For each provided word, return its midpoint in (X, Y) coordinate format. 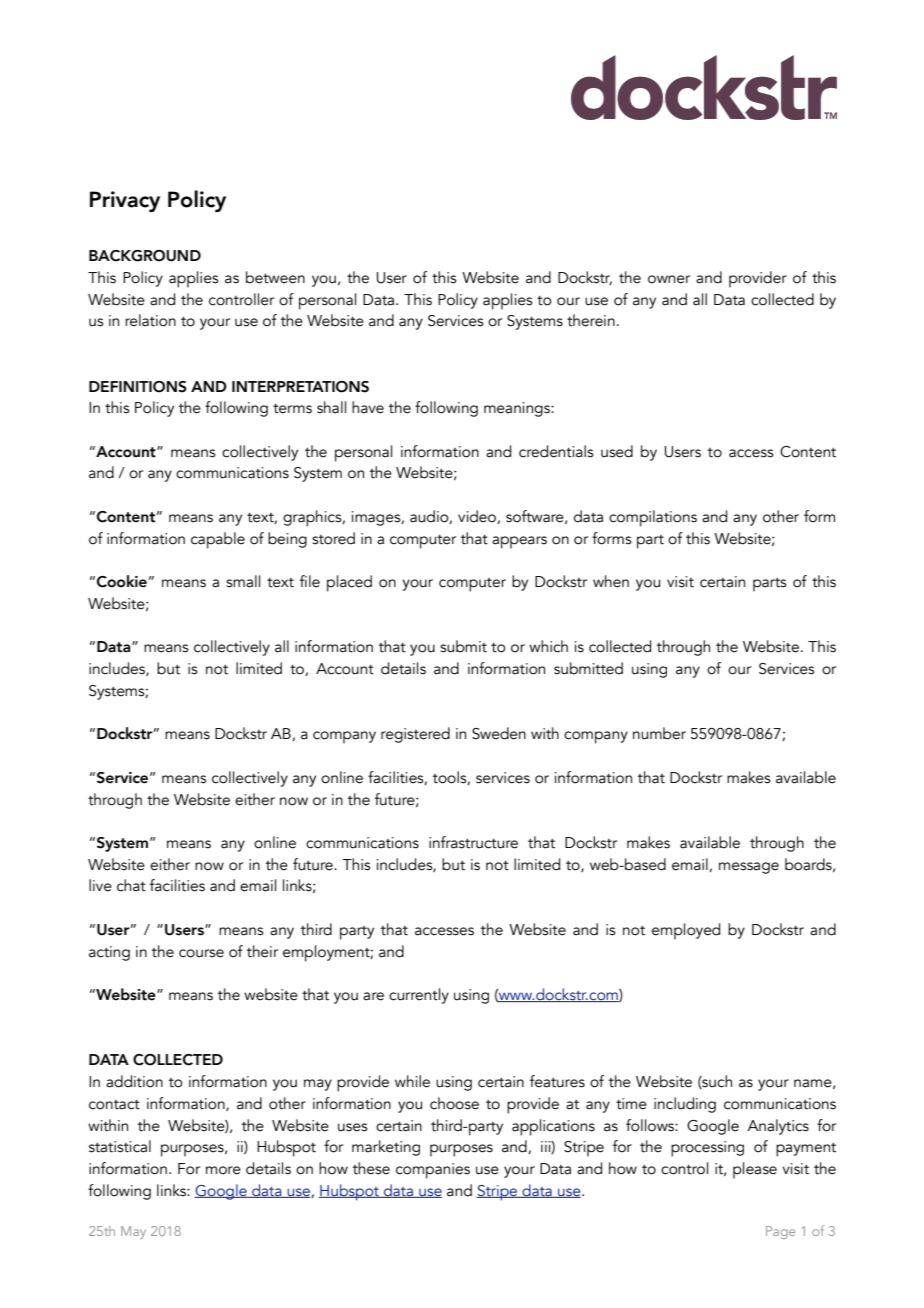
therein (591, 320)
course (201, 953)
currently (419, 996)
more (223, 1170)
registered (415, 735)
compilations (653, 518)
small (243, 581)
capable (218, 540)
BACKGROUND (145, 256)
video (478, 517)
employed (686, 931)
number (659, 733)
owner (669, 279)
